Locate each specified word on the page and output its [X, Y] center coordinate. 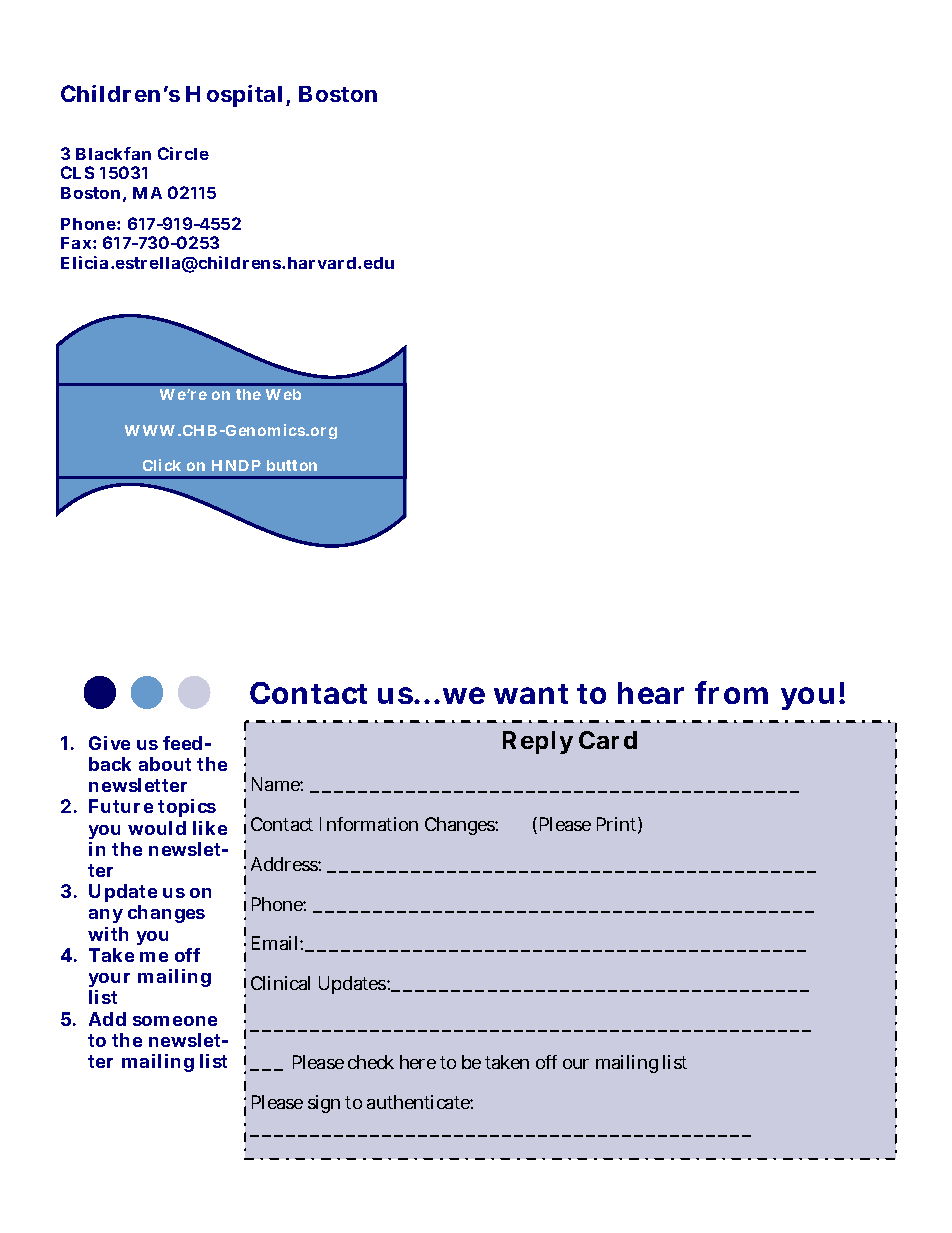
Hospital [234, 96]
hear [651, 693]
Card [608, 740]
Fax [77, 243]
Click [162, 465]
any [106, 916]
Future [121, 806]
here [418, 1062]
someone [175, 1021]
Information [369, 824]
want [531, 694]
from [731, 692]
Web [283, 394]
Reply [538, 742]
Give [109, 743]
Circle [183, 153]
